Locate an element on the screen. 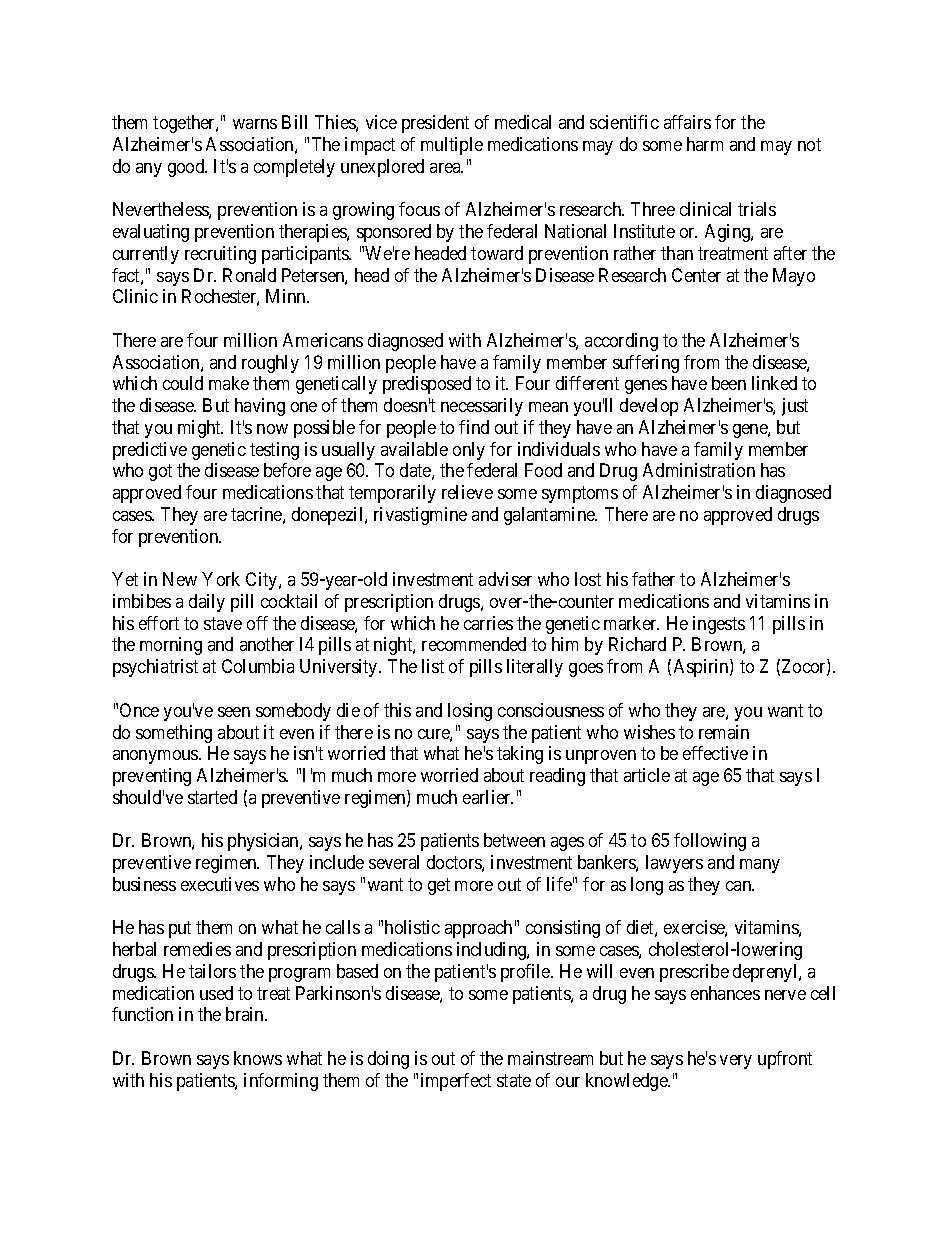 This screenshot has height=1233, width=952. good is located at coordinates (187, 168).
